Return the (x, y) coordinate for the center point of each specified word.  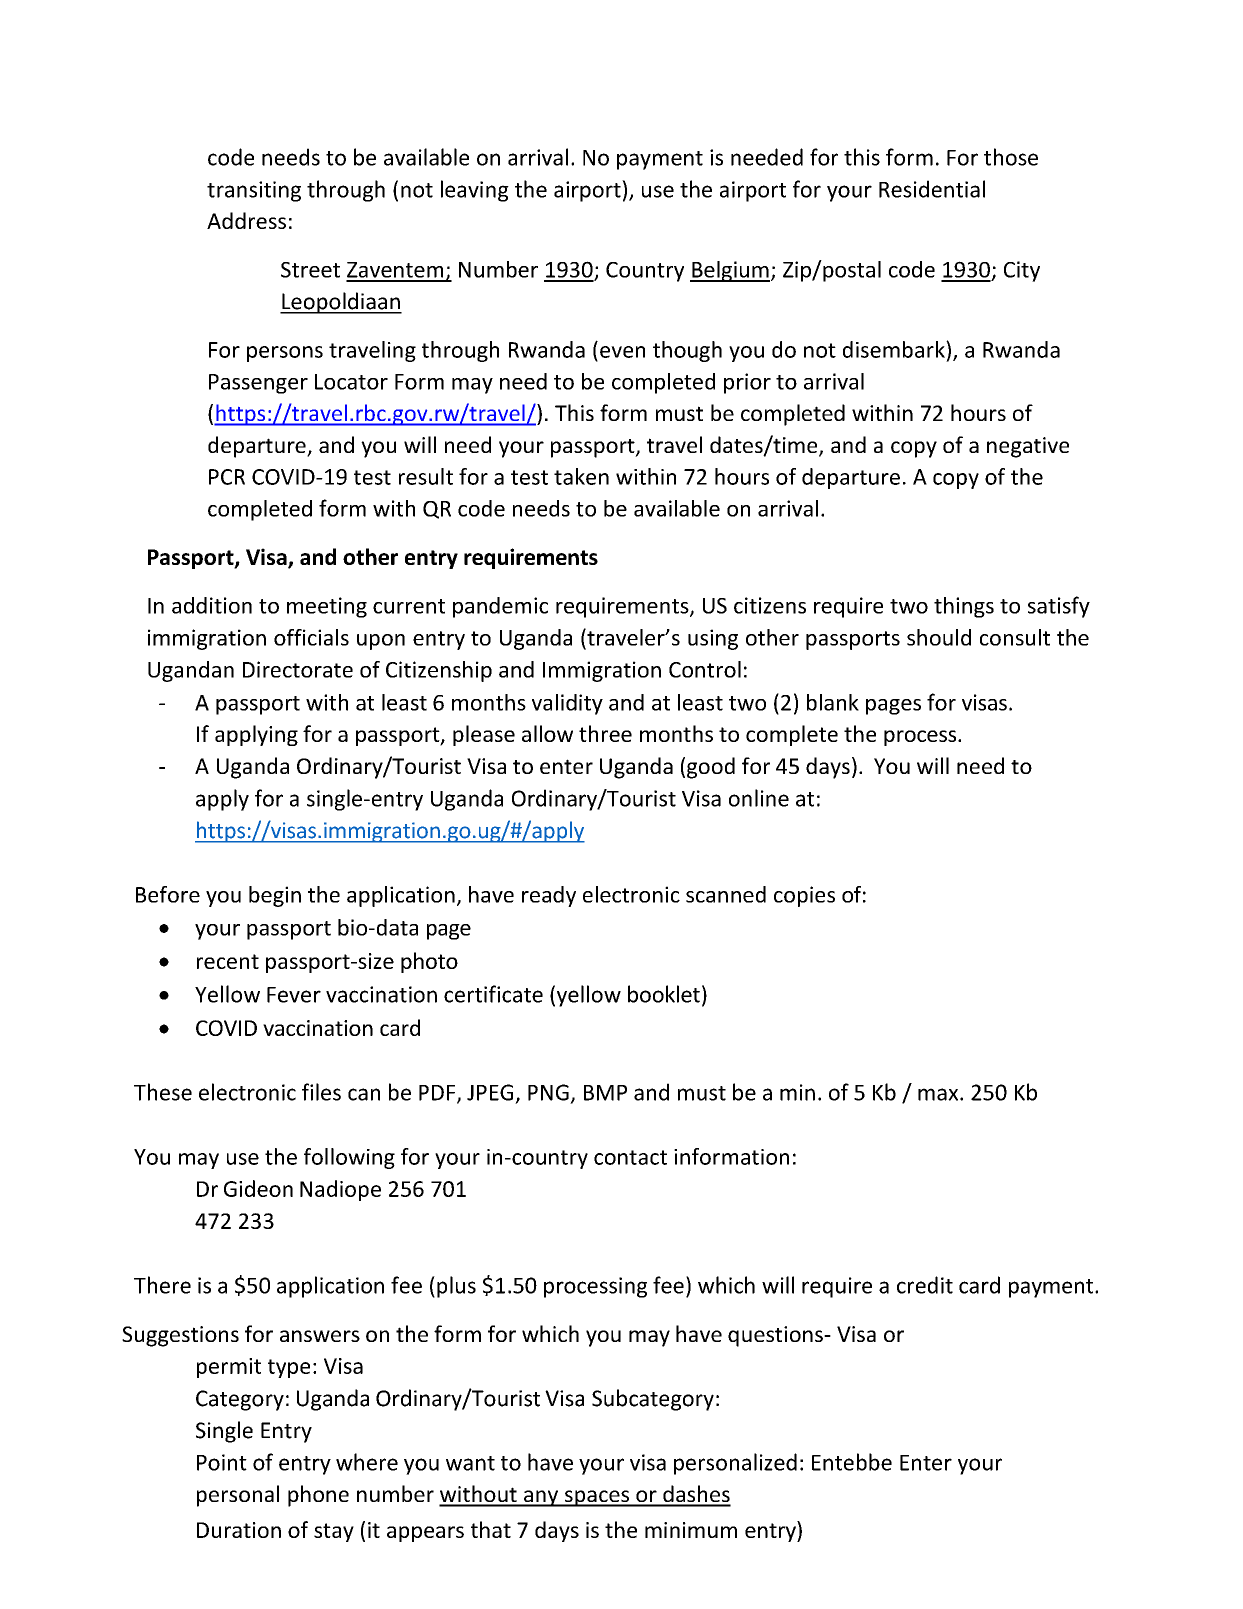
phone (318, 1496)
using (713, 639)
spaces (597, 1498)
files (321, 1092)
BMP (605, 1093)
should (939, 637)
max (939, 1094)
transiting (254, 191)
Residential (932, 189)
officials (311, 637)
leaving (475, 191)
